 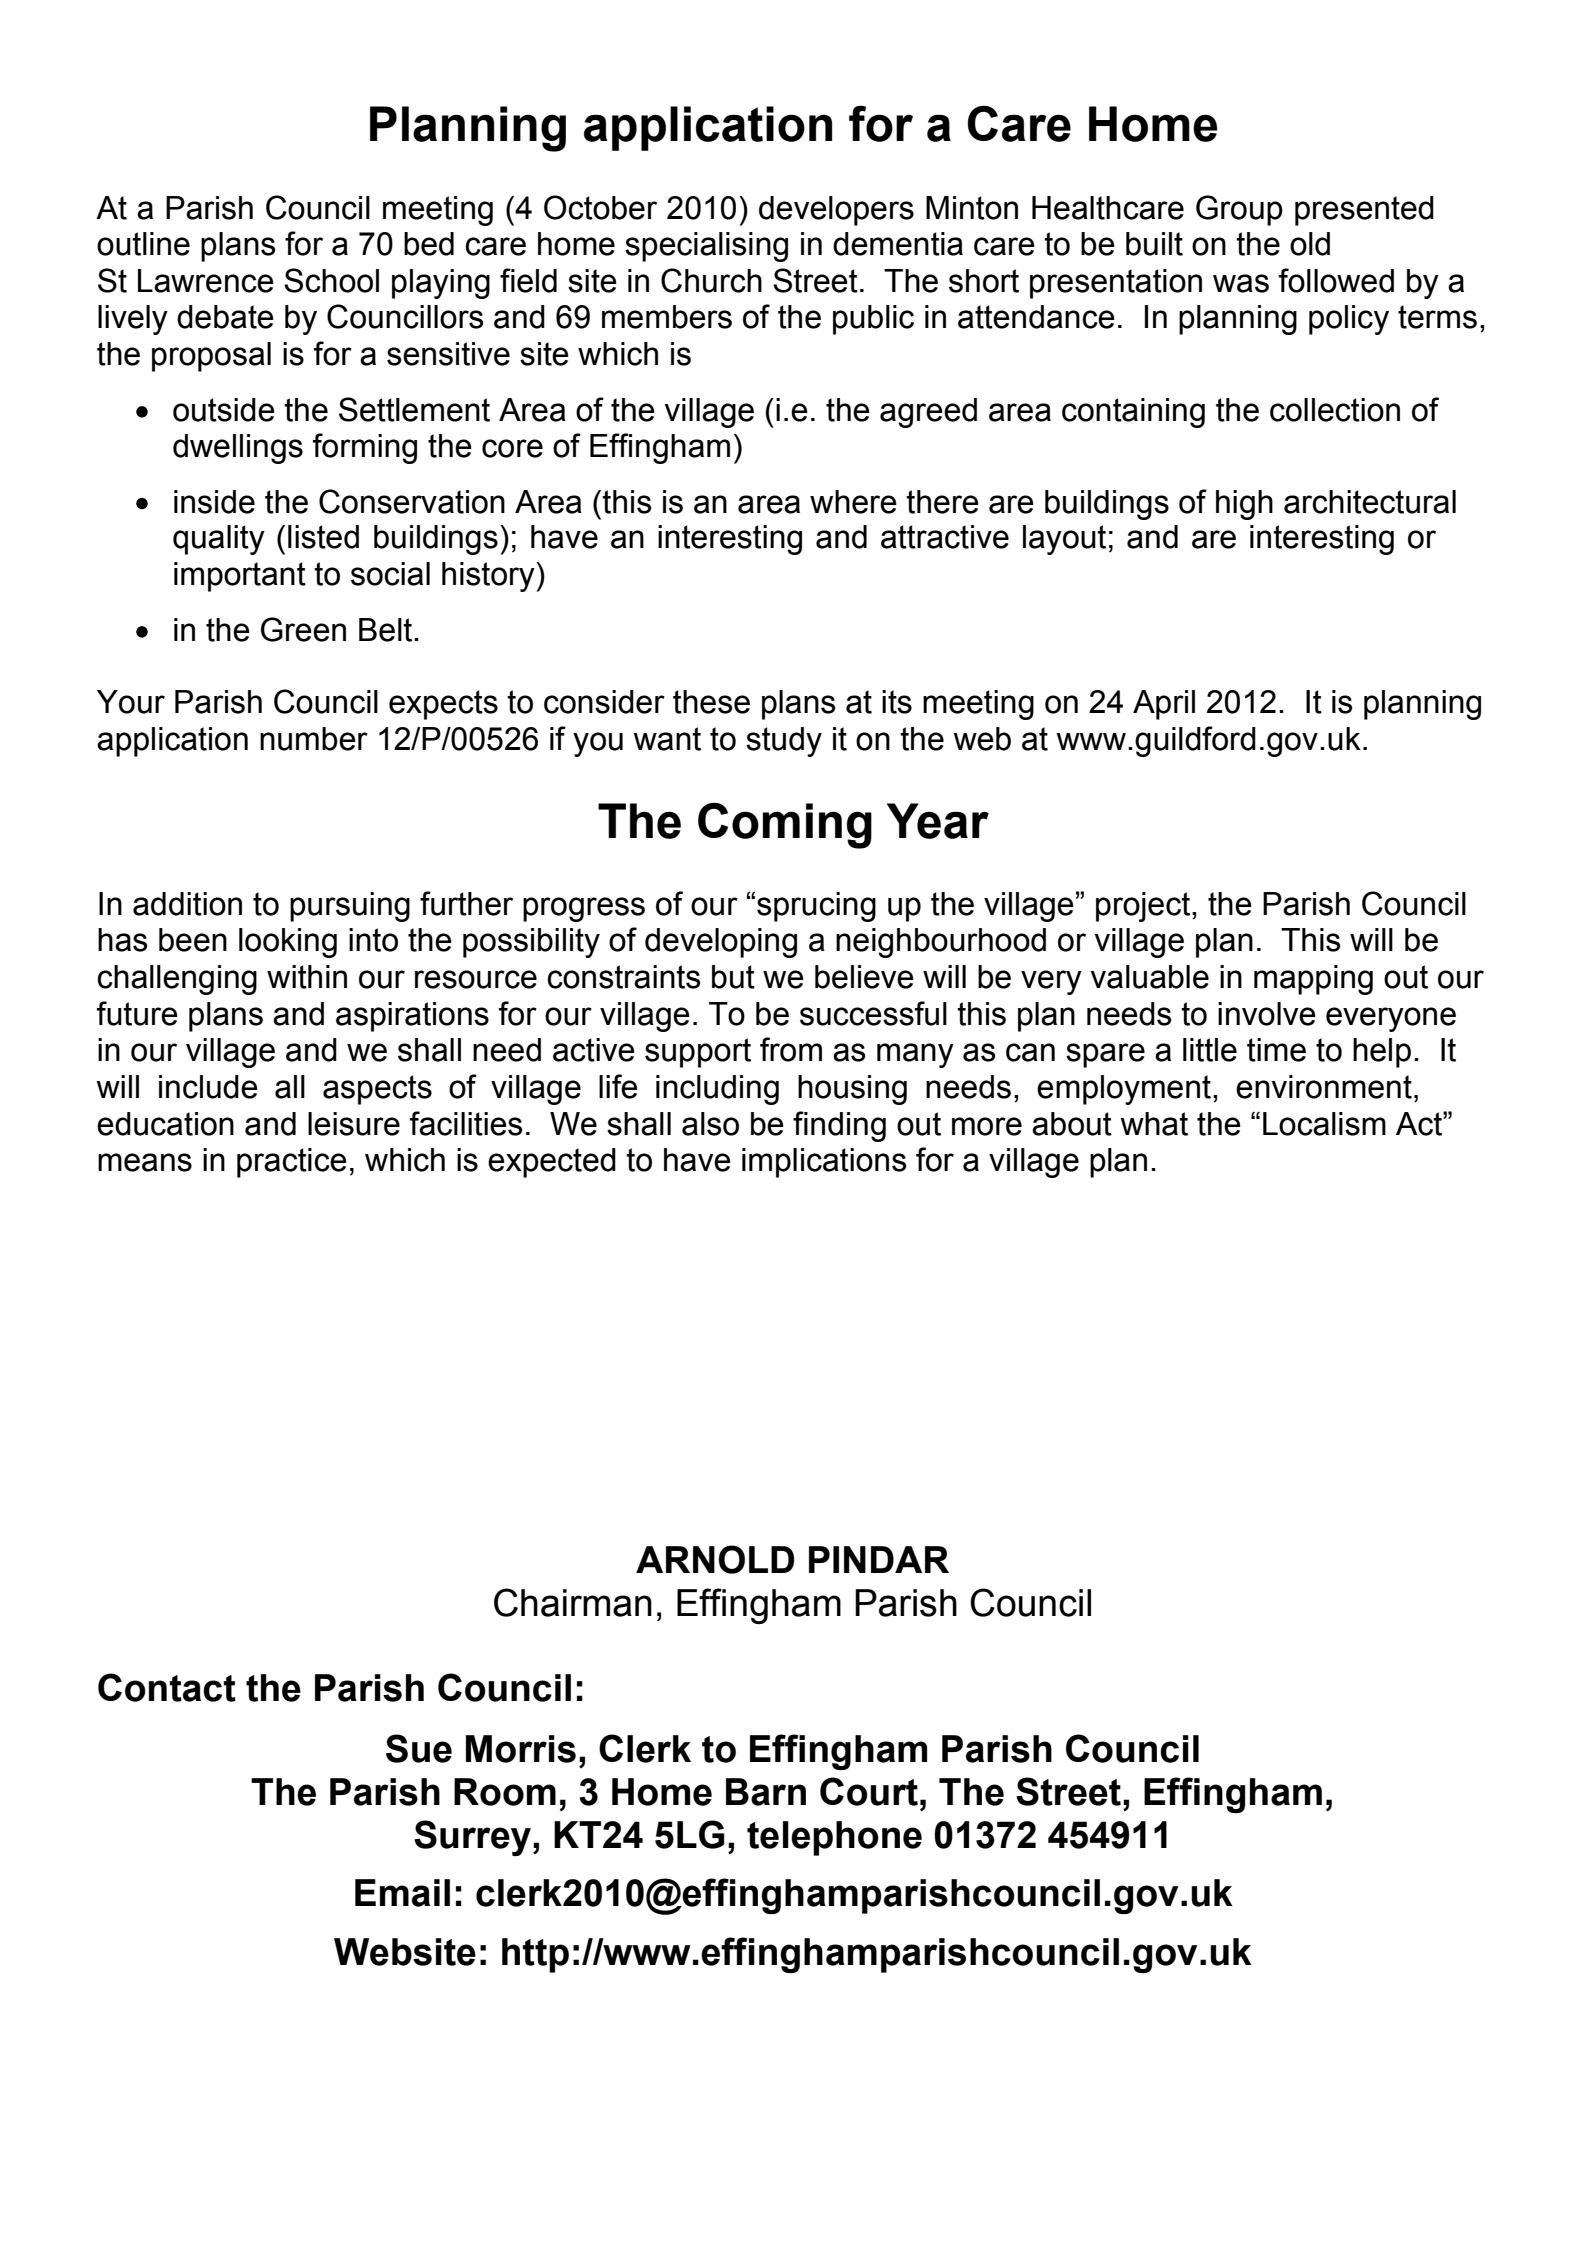 What do you see at coordinates (292, 1163) in the screenshot?
I see `practice` at bounding box center [292, 1163].
